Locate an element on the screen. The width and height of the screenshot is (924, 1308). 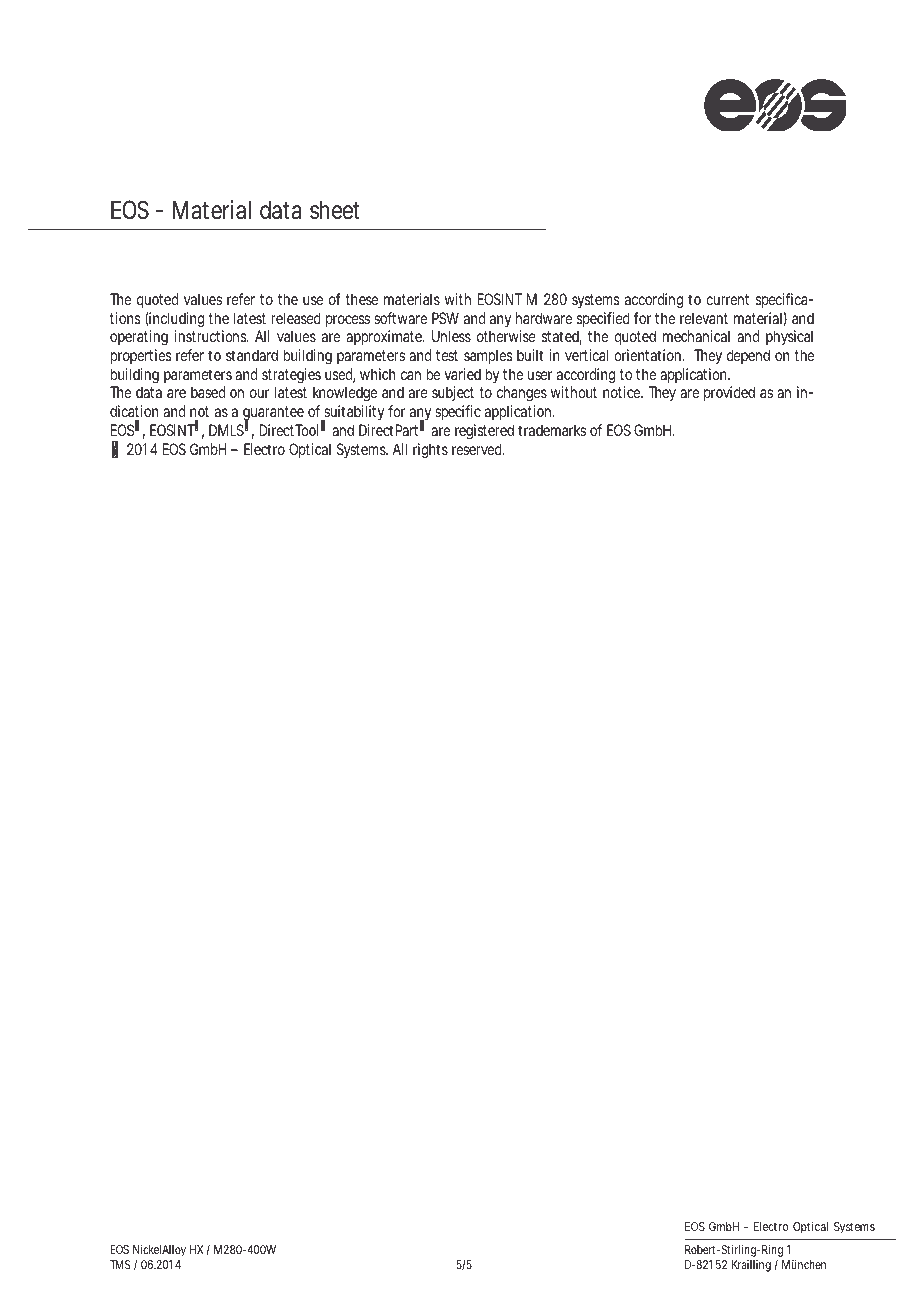
registered is located at coordinates (484, 432).
